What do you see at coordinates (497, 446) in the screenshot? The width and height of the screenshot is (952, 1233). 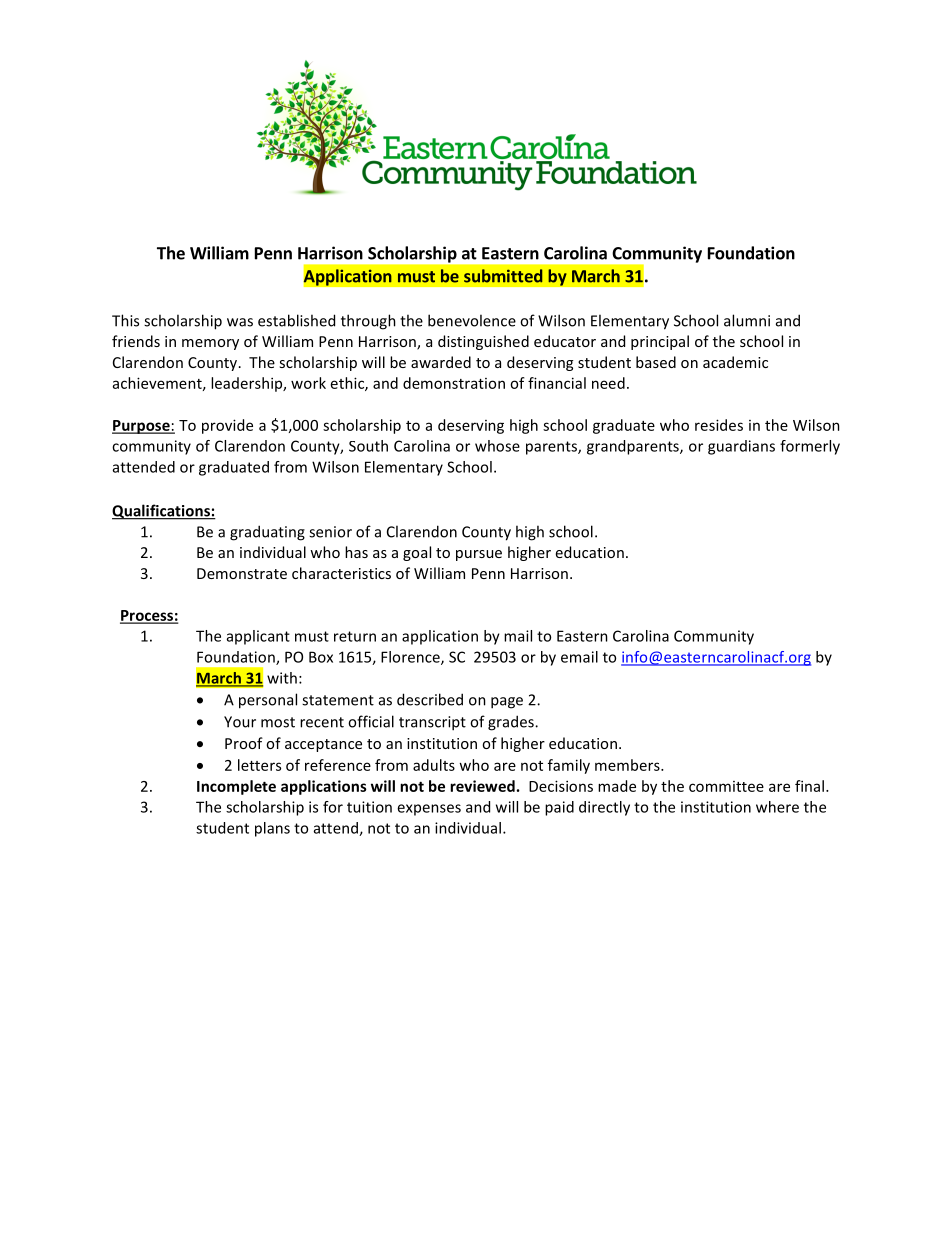 I see `whose` at bounding box center [497, 446].
